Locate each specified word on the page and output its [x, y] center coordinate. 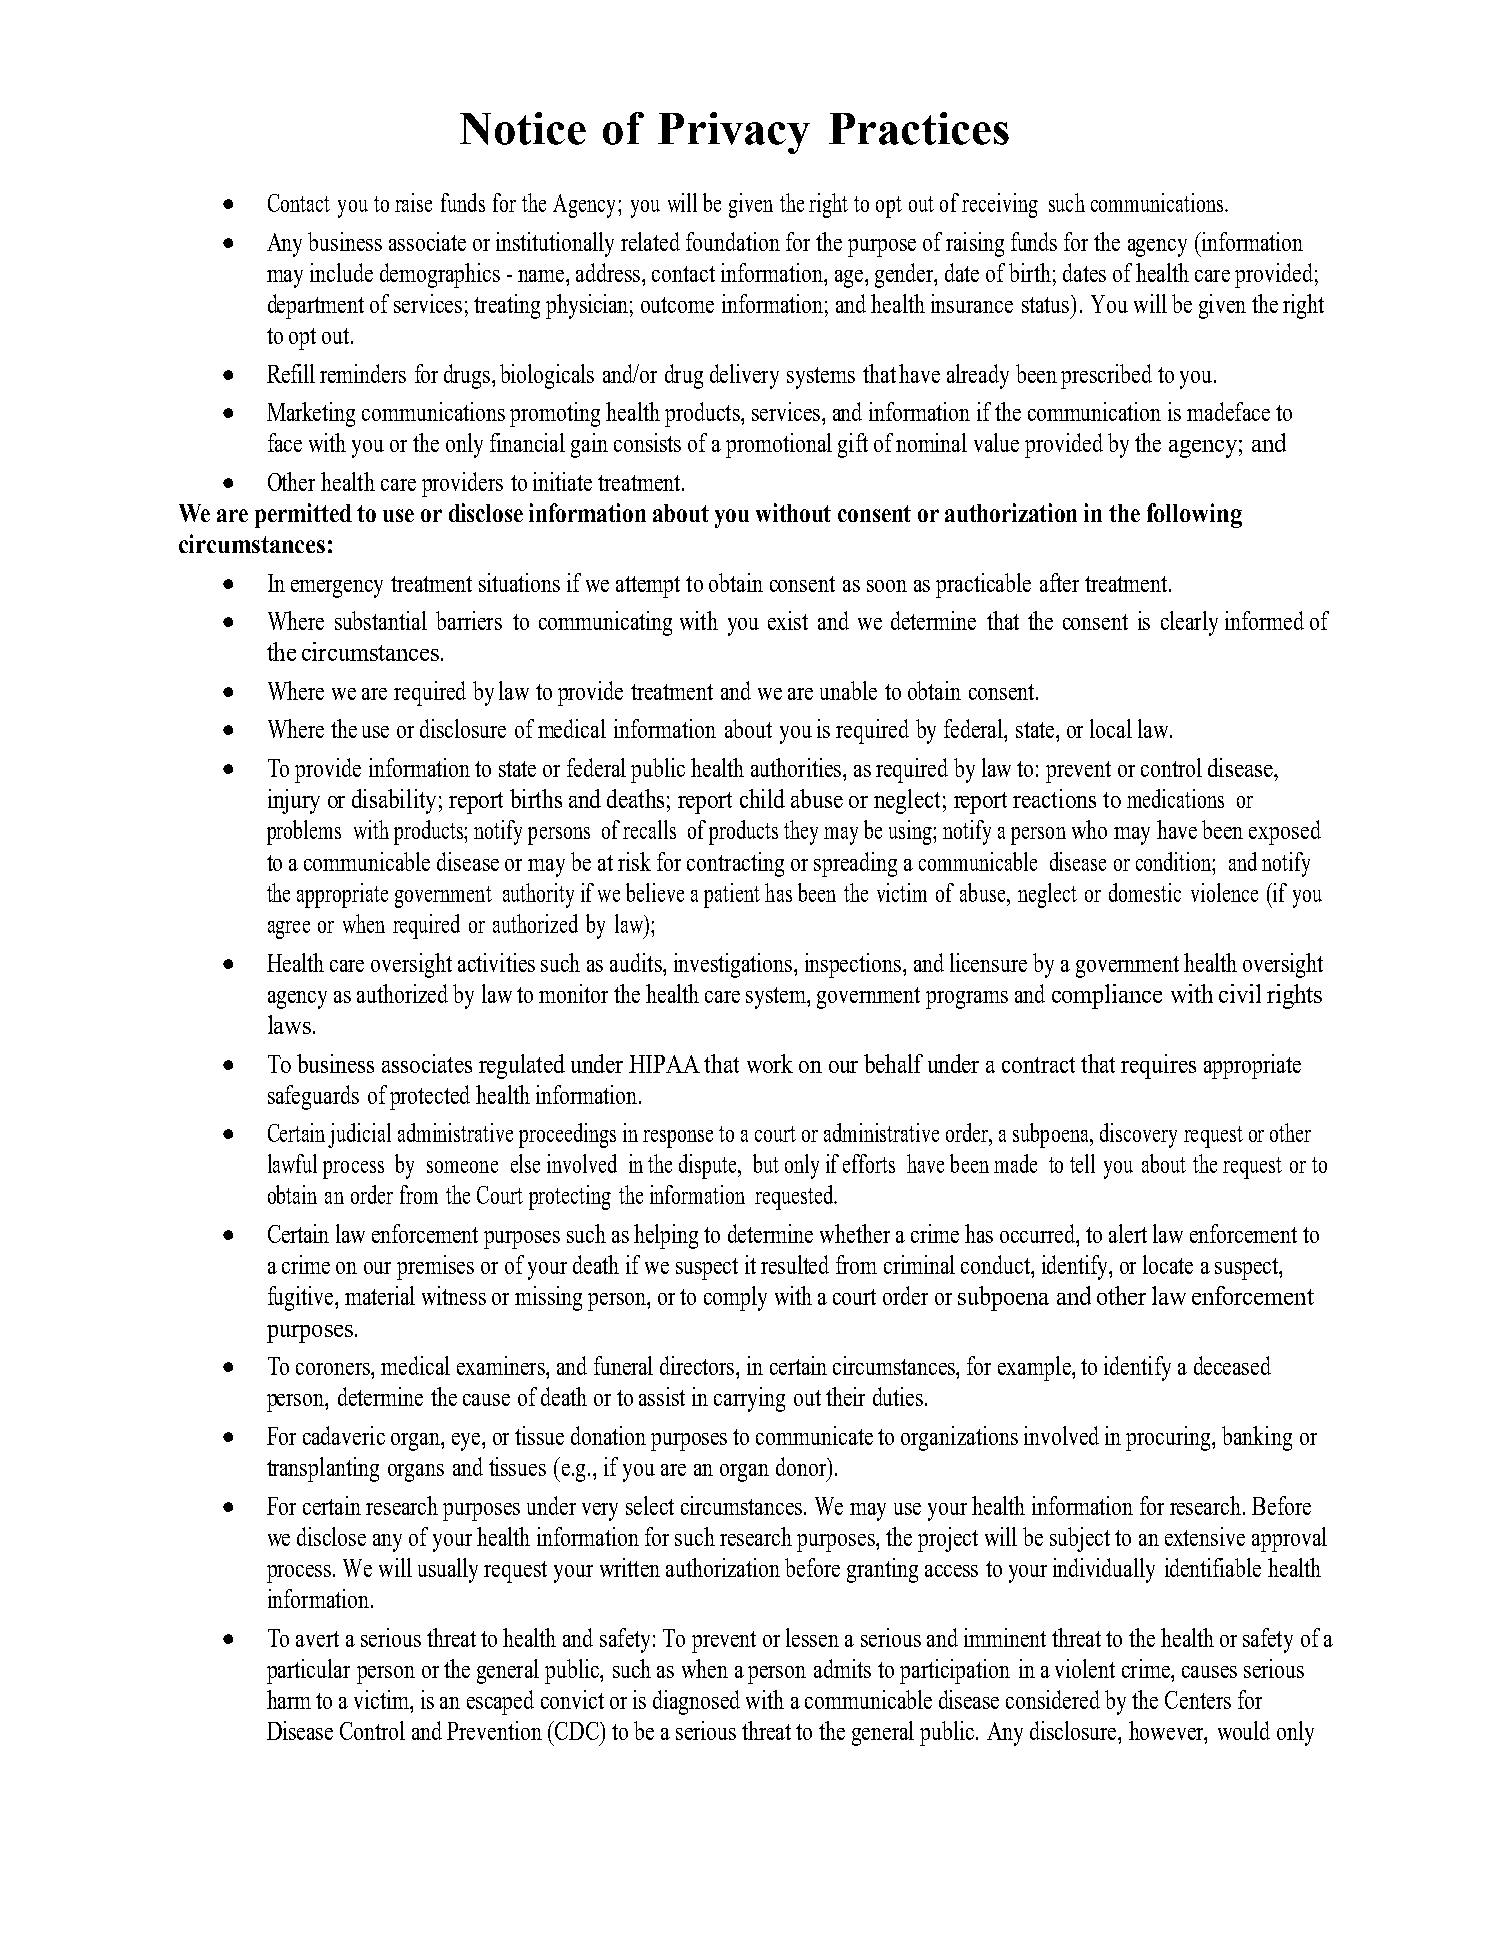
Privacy [734, 133]
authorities [797, 767]
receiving [1000, 205]
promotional [779, 445]
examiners [502, 1365]
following [1194, 515]
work [770, 1063]
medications [1175, 798]
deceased [1232, 1365]
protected [430, 1097]
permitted [303, 515]
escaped [500, 1702]
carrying [749, 1399]
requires [1158, 1066]
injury [294, 801]
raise [413, 202]
